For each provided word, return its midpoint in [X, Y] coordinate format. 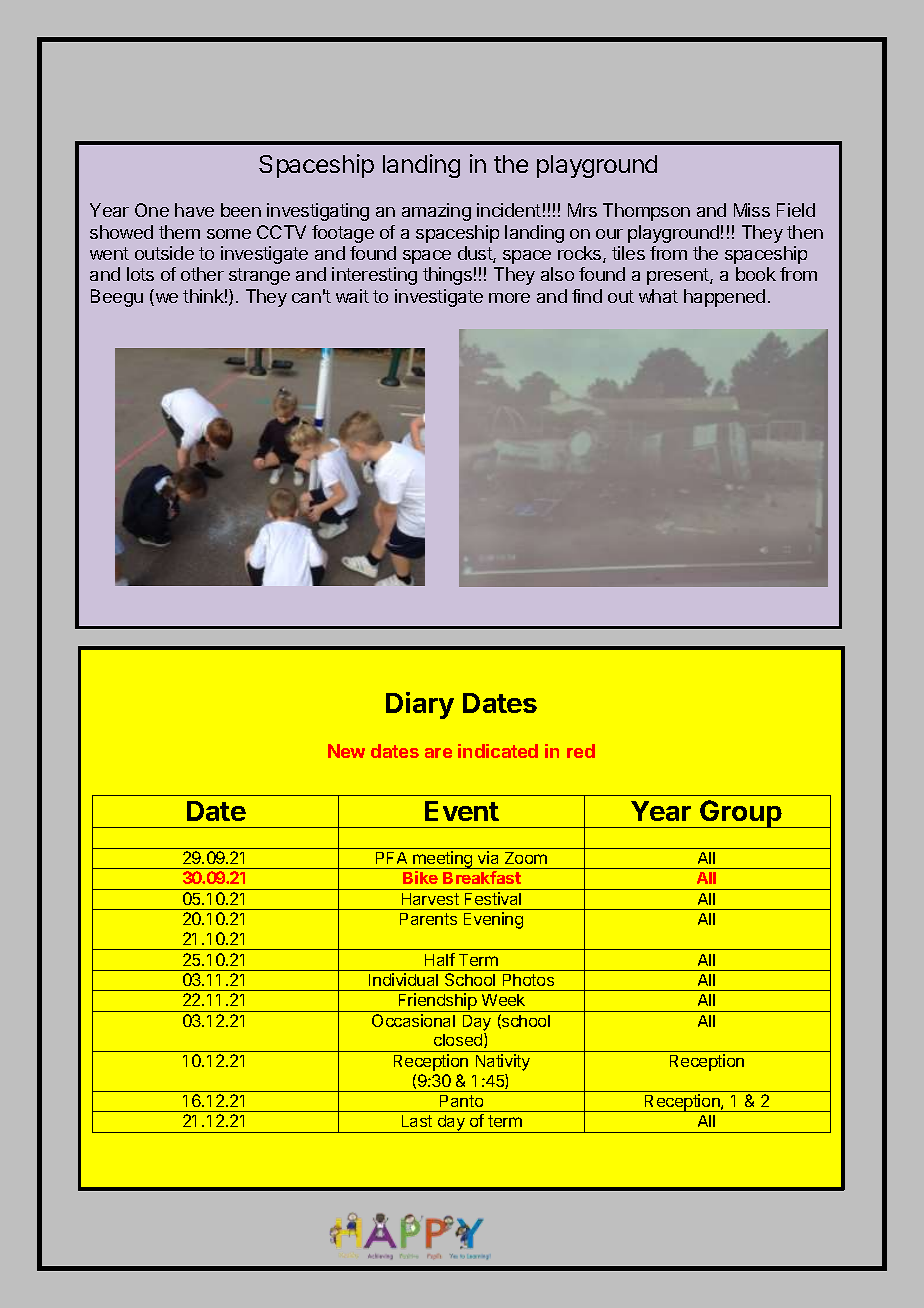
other [202, 274]
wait [352, 296]
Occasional [413, 1020]
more [509, 298]
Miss [752, 210]
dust [476, 254]
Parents [428, 919]
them [179, 232]
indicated [498, 751]
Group [741, 814]
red [581, 751]
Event [462, 811]
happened [724, 298]
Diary [420, 705]
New [346, 751]
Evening [493, 920]
